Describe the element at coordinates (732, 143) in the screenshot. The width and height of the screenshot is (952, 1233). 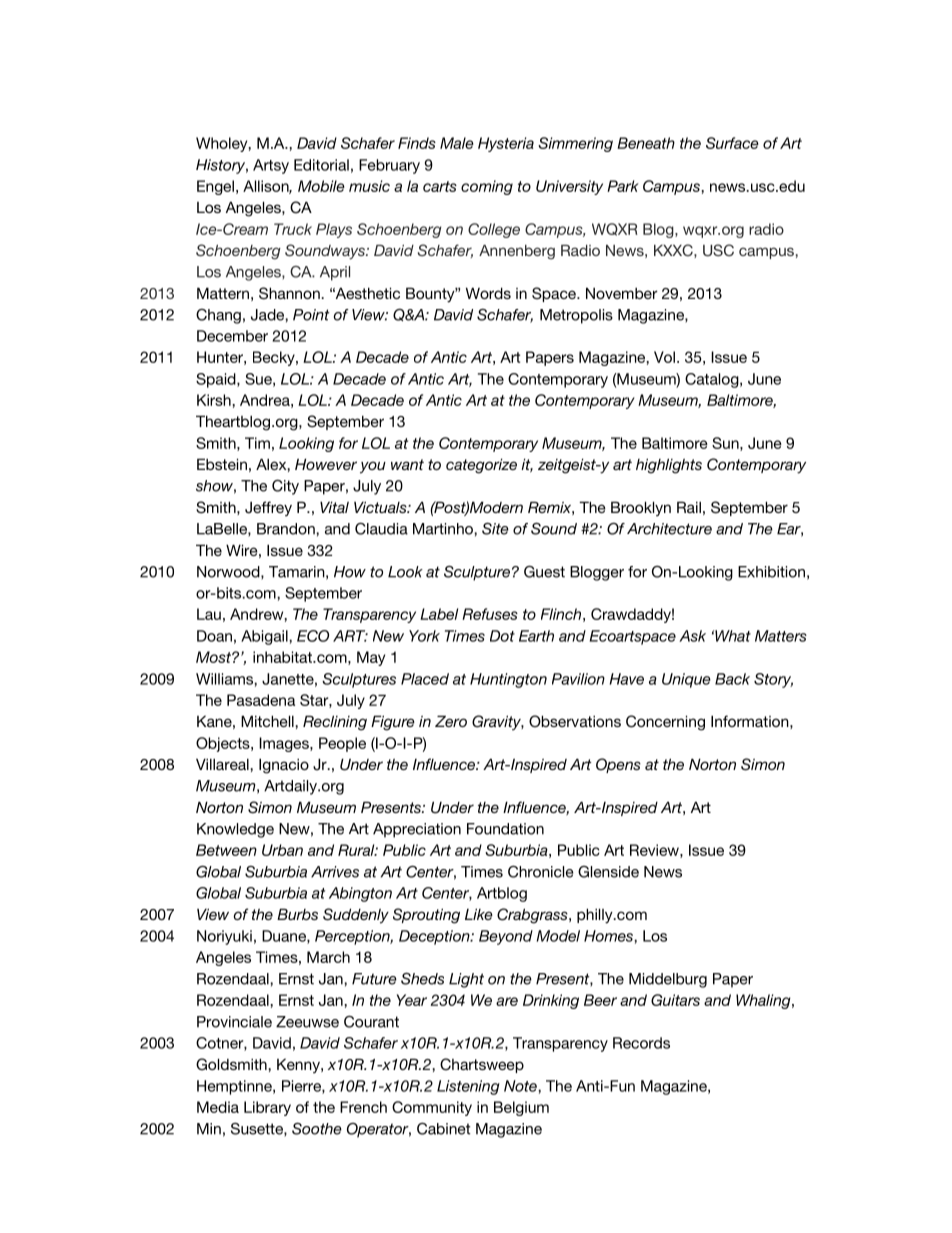
I see `Surface` at that location.
